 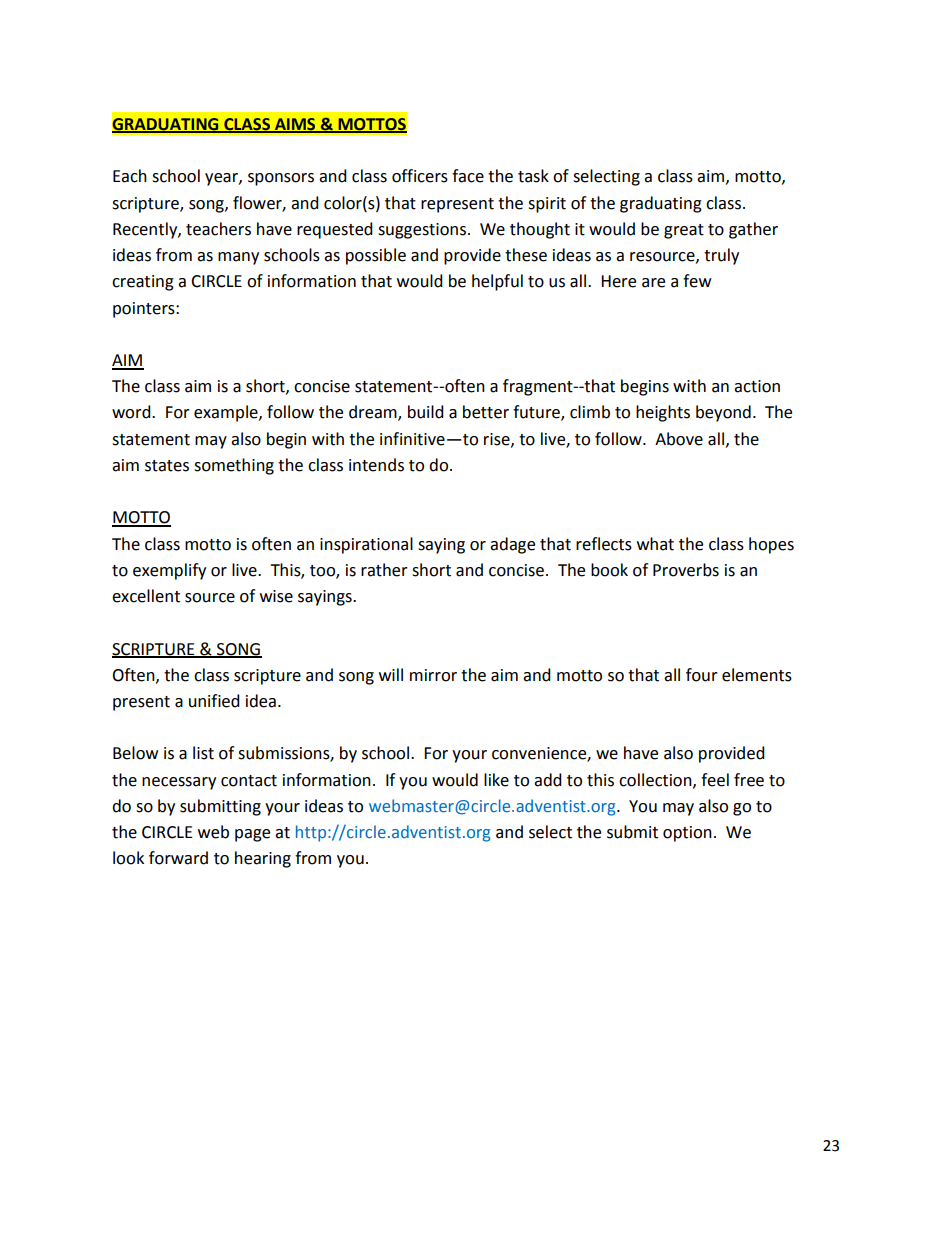 I want to click on sponsors, so click(x=281, y=179).
